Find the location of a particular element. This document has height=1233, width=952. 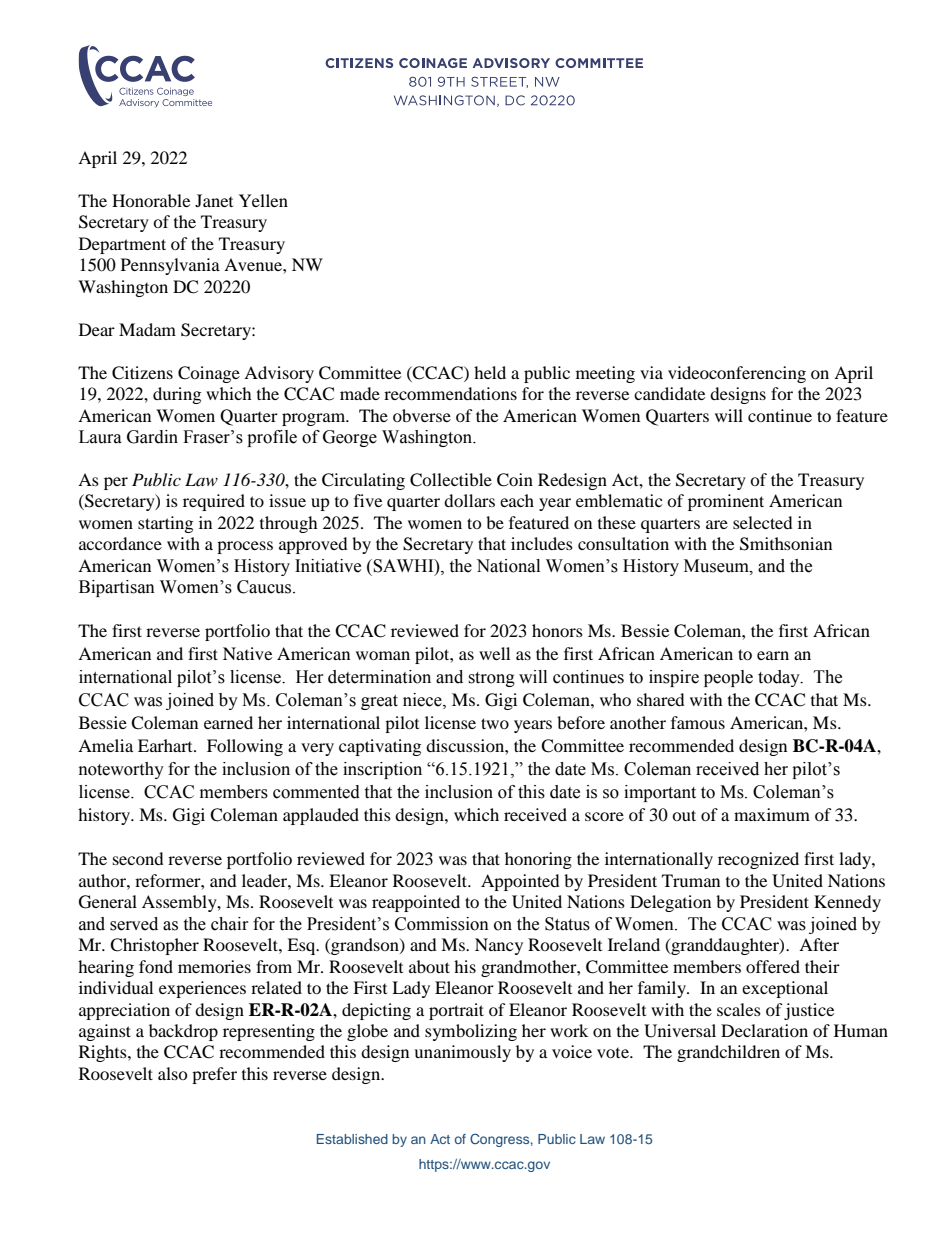

unanimously is located at coordinates (462, 1053).
